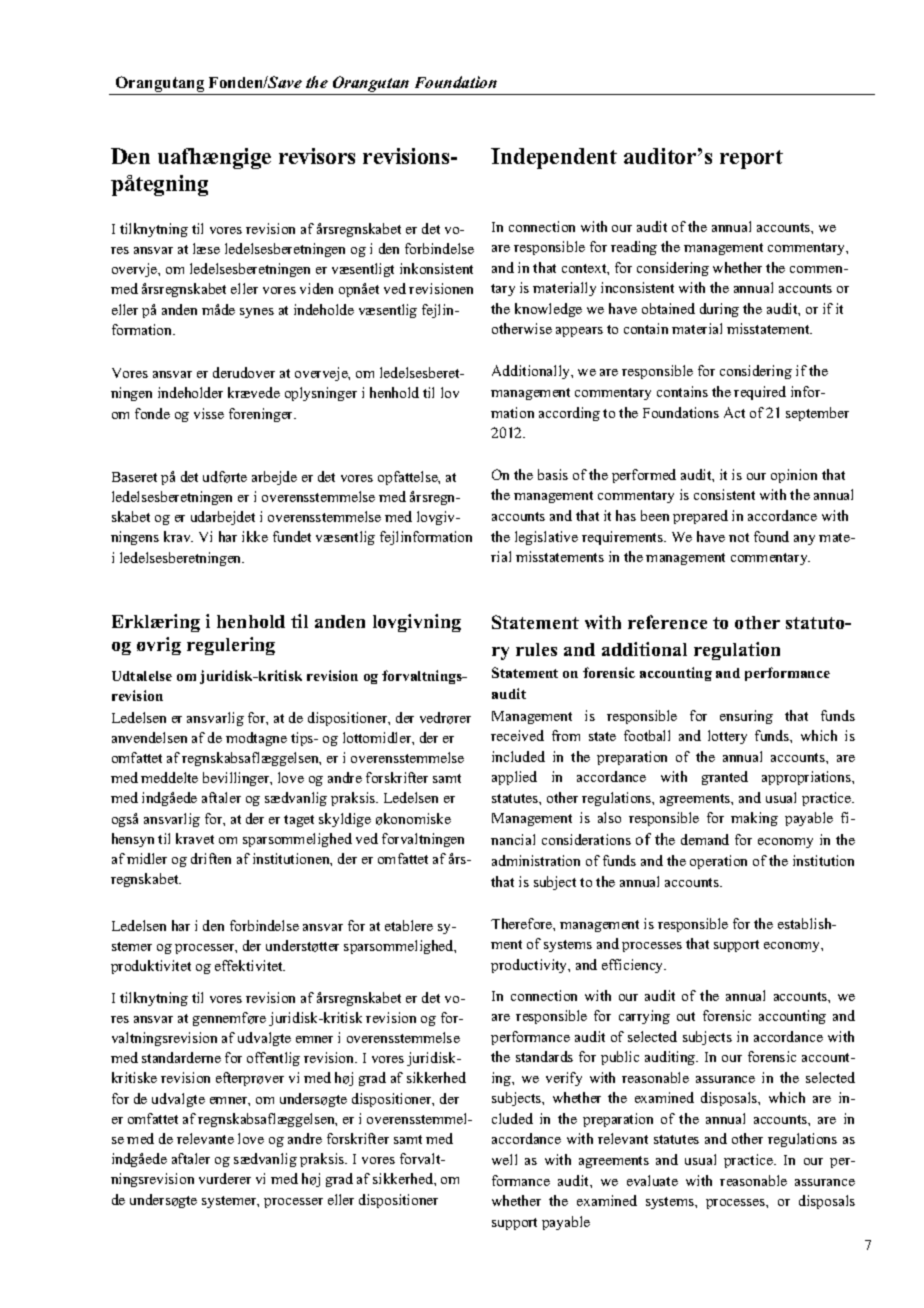  I want to click on applied, so click(514, 778).
